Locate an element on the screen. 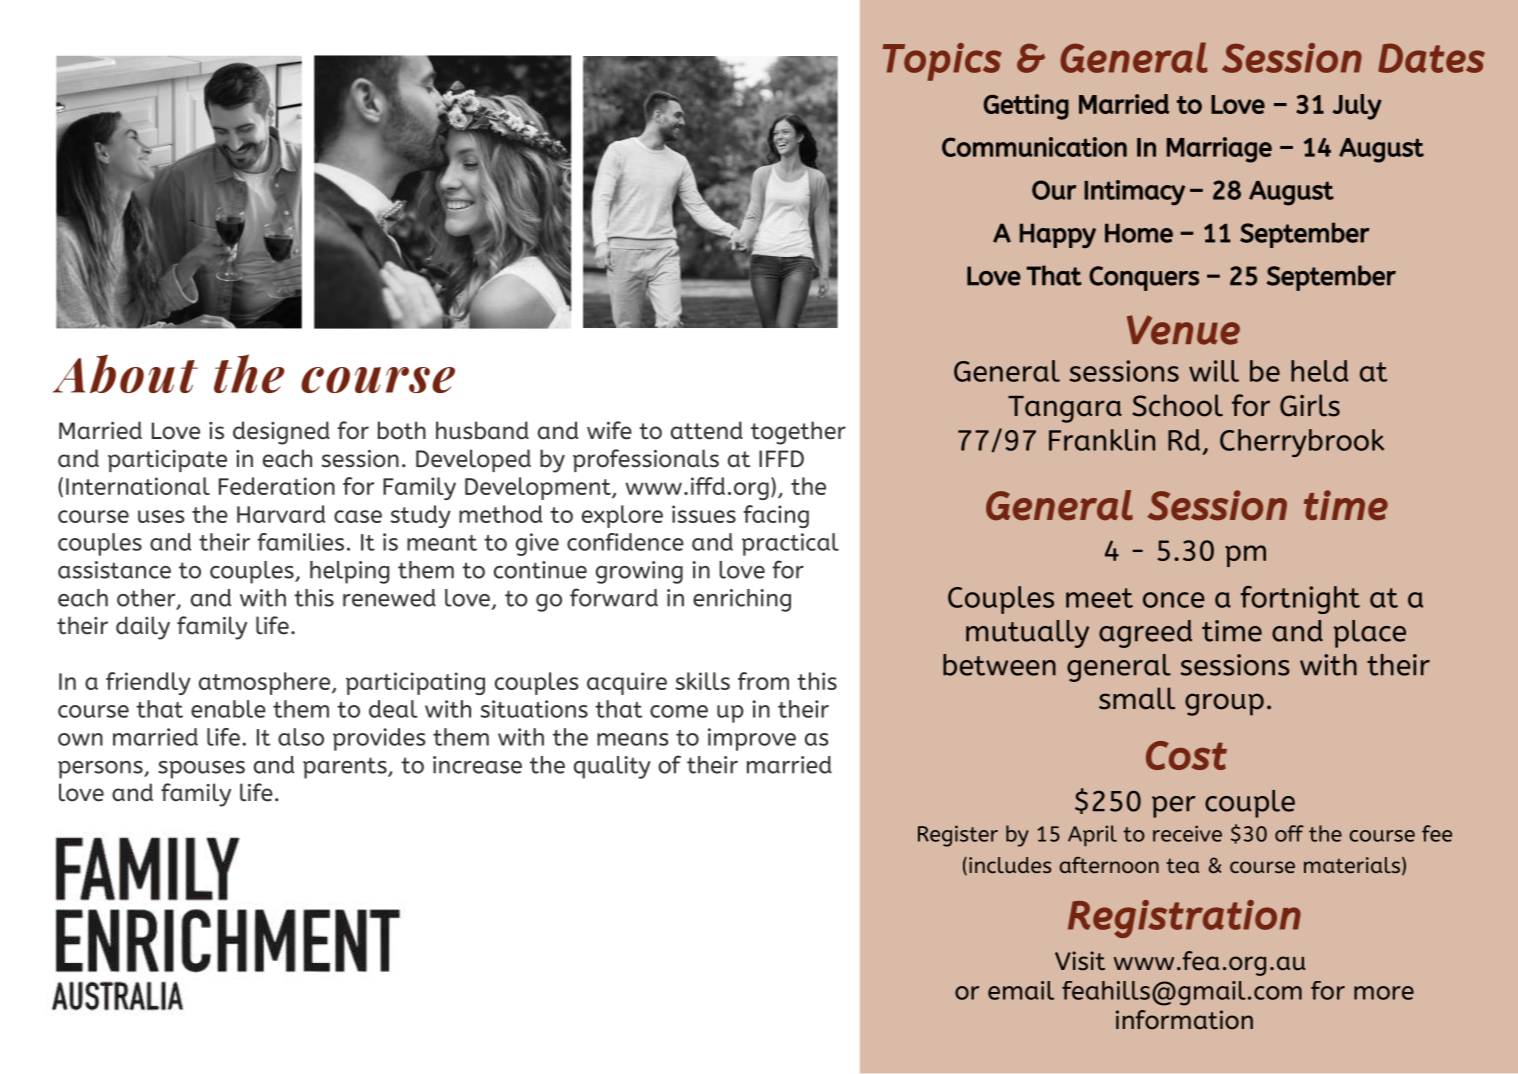 The width and height of the screenshot is (1518, 1074). July is located at coordinates (1357, 107).
